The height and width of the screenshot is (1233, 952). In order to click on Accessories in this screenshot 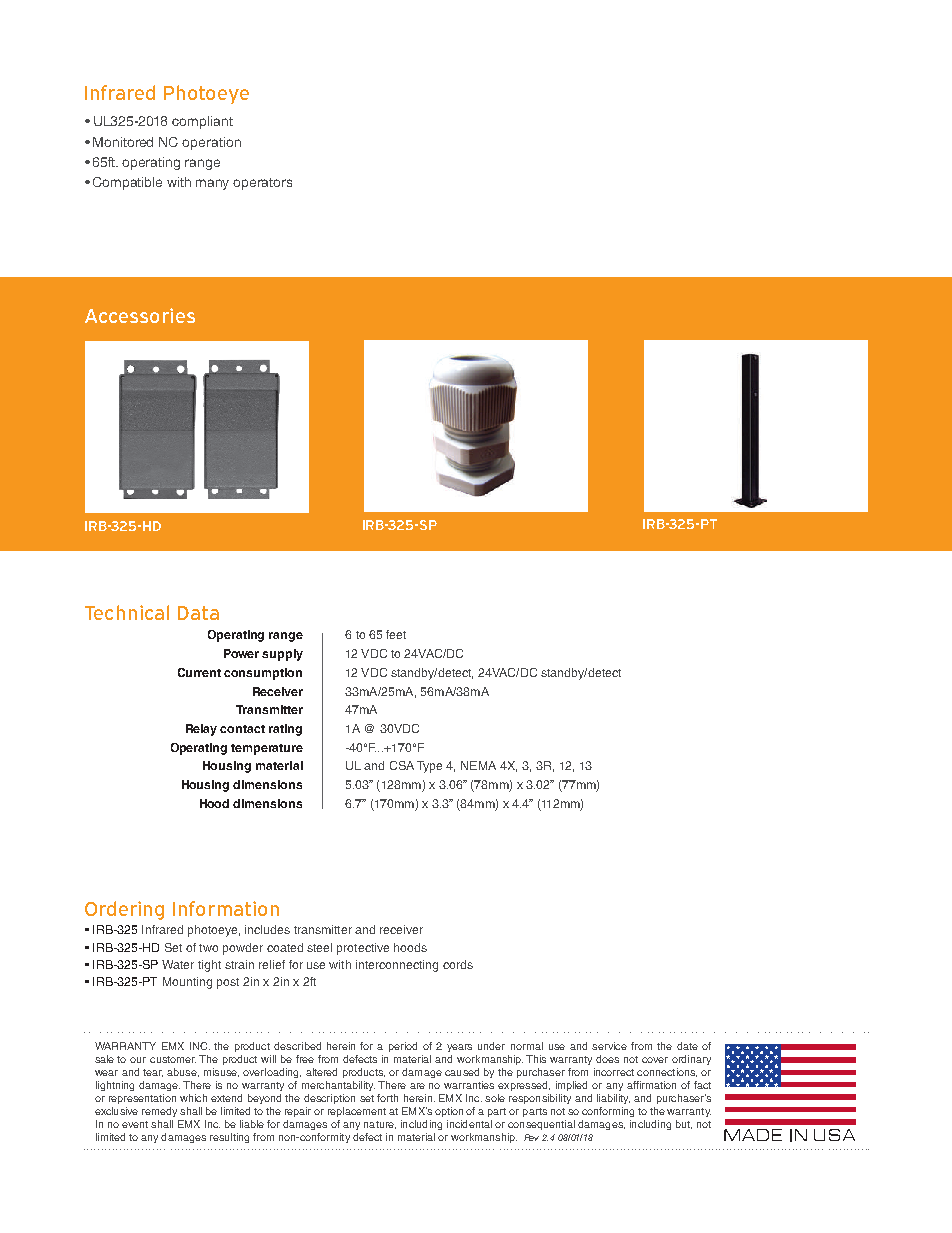, I will do `click(140, 315)`.
